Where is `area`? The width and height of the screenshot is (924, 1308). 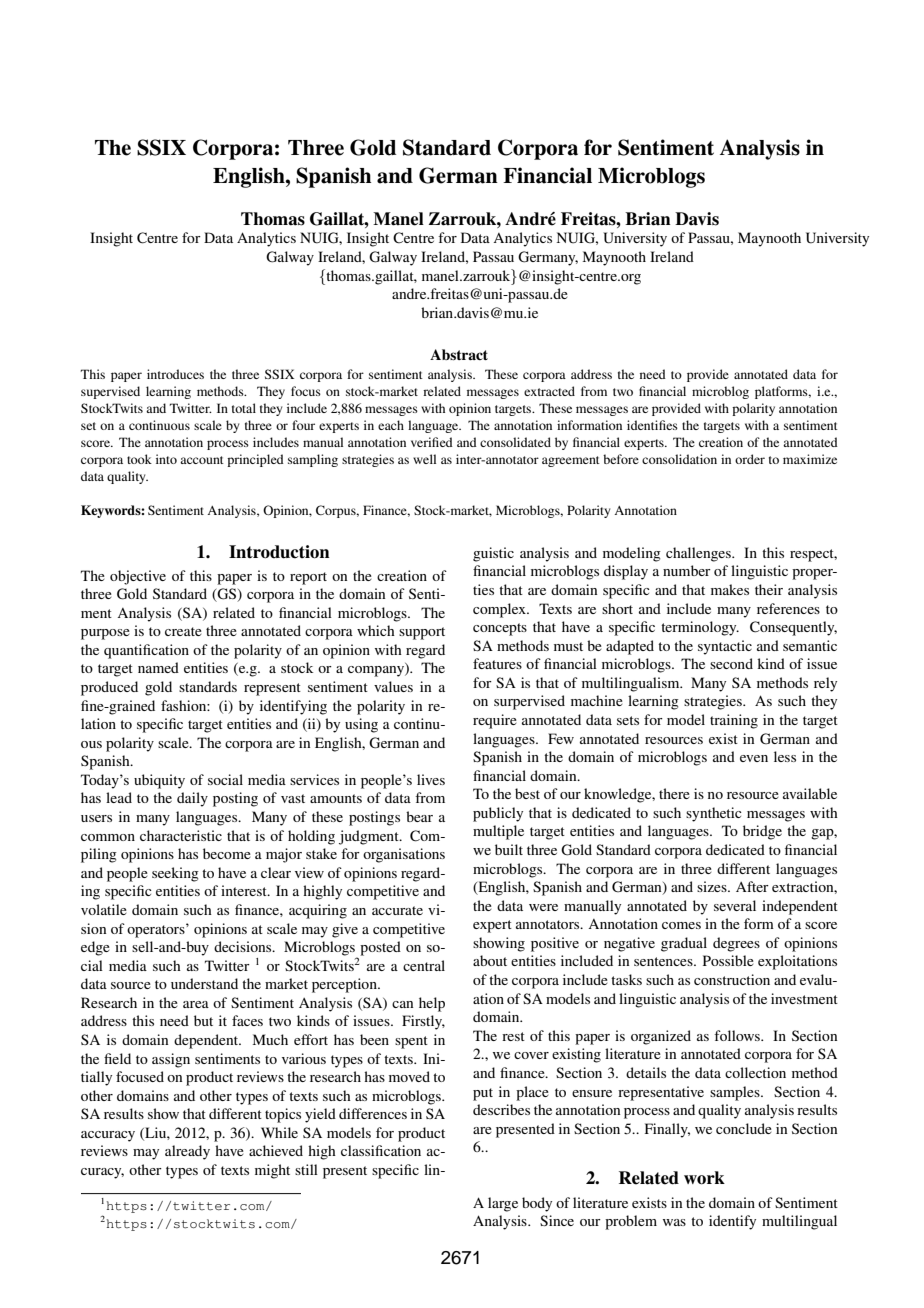 area is located at coordinates (196, 1004).
